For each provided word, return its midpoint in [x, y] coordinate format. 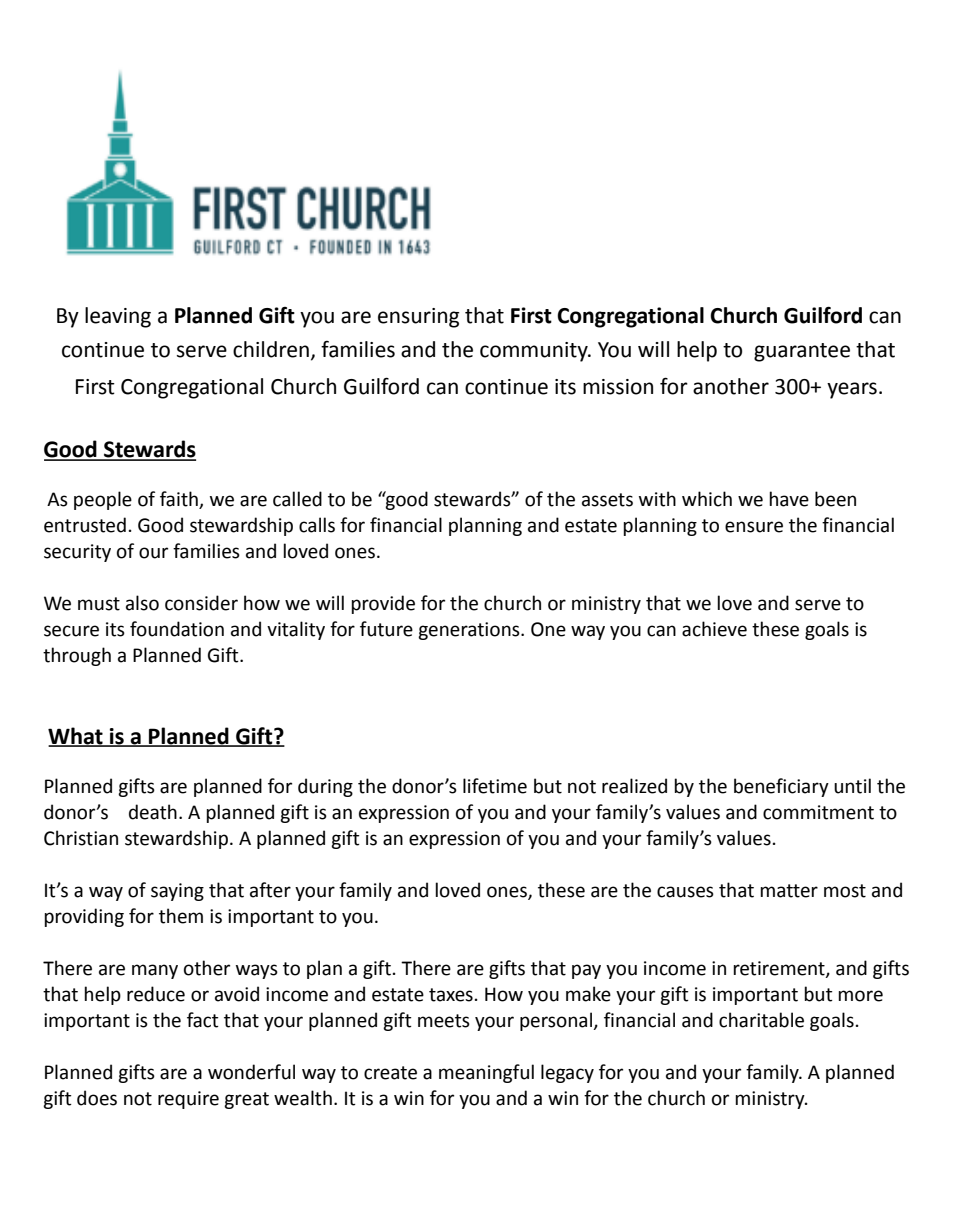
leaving [118, 317]
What [76, 737]
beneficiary [781, 787]
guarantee [802, 352]
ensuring [418, 318]
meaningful [486, 1073]
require [188, 1100]
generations [470, 631]
